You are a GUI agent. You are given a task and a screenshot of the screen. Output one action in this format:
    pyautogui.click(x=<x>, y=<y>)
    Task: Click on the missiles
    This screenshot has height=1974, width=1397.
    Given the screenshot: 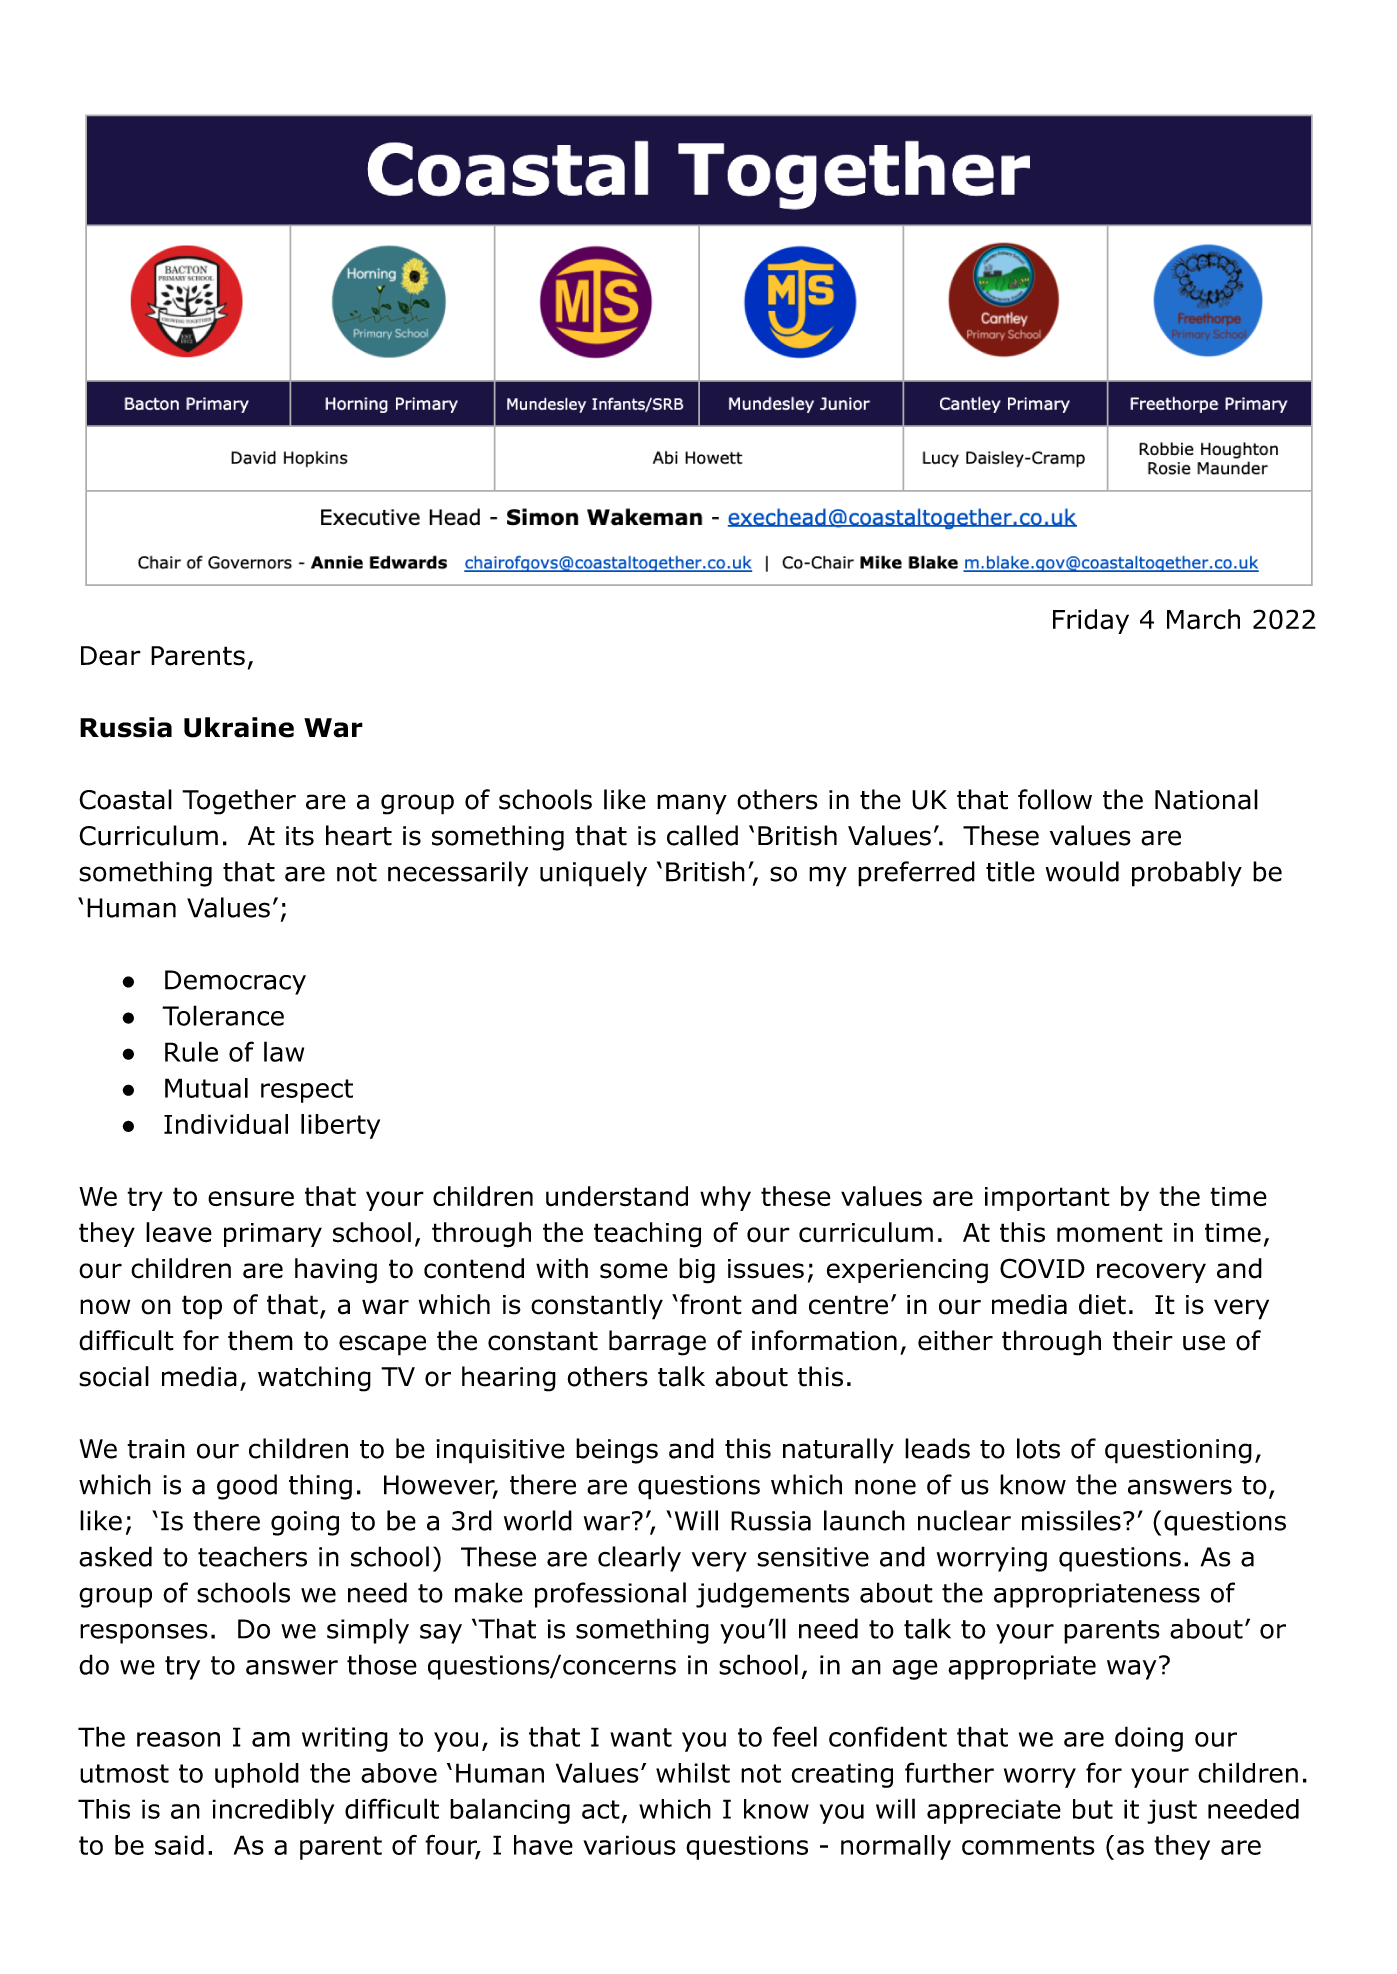 What is the action you would take?
    pyautogui.click(x=1071, y=1520)
